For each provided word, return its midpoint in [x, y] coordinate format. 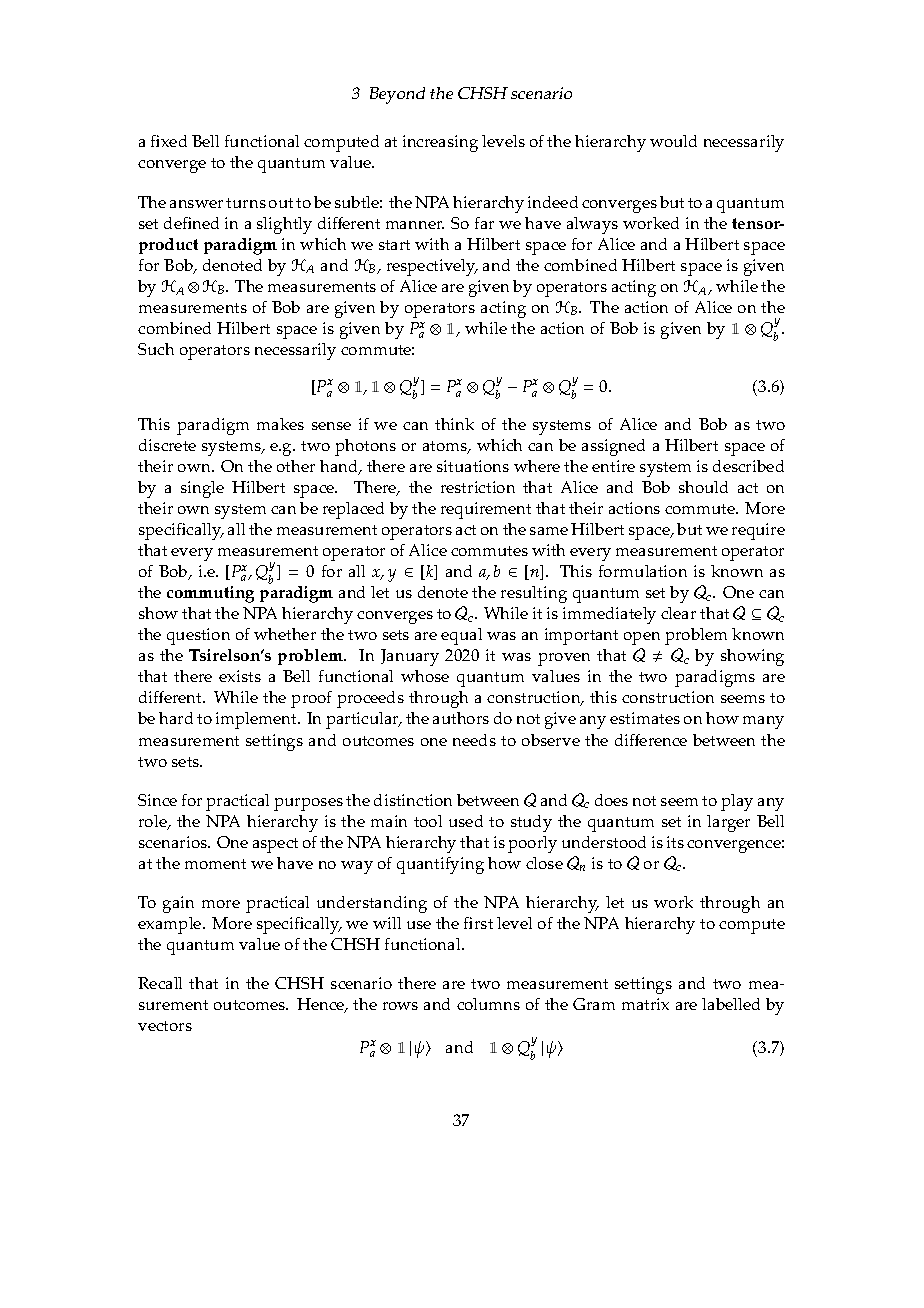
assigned [613, 447]
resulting [534, 594]
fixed [169, 141]
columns [488, 1004]
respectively [432, 267]
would [673, 141]
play [737, 802]
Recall [160, 983]
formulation [643, 571]
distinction [413, 800]
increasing [440, 143]
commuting [210, 594]
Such [156, 349]
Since [157, 800]
